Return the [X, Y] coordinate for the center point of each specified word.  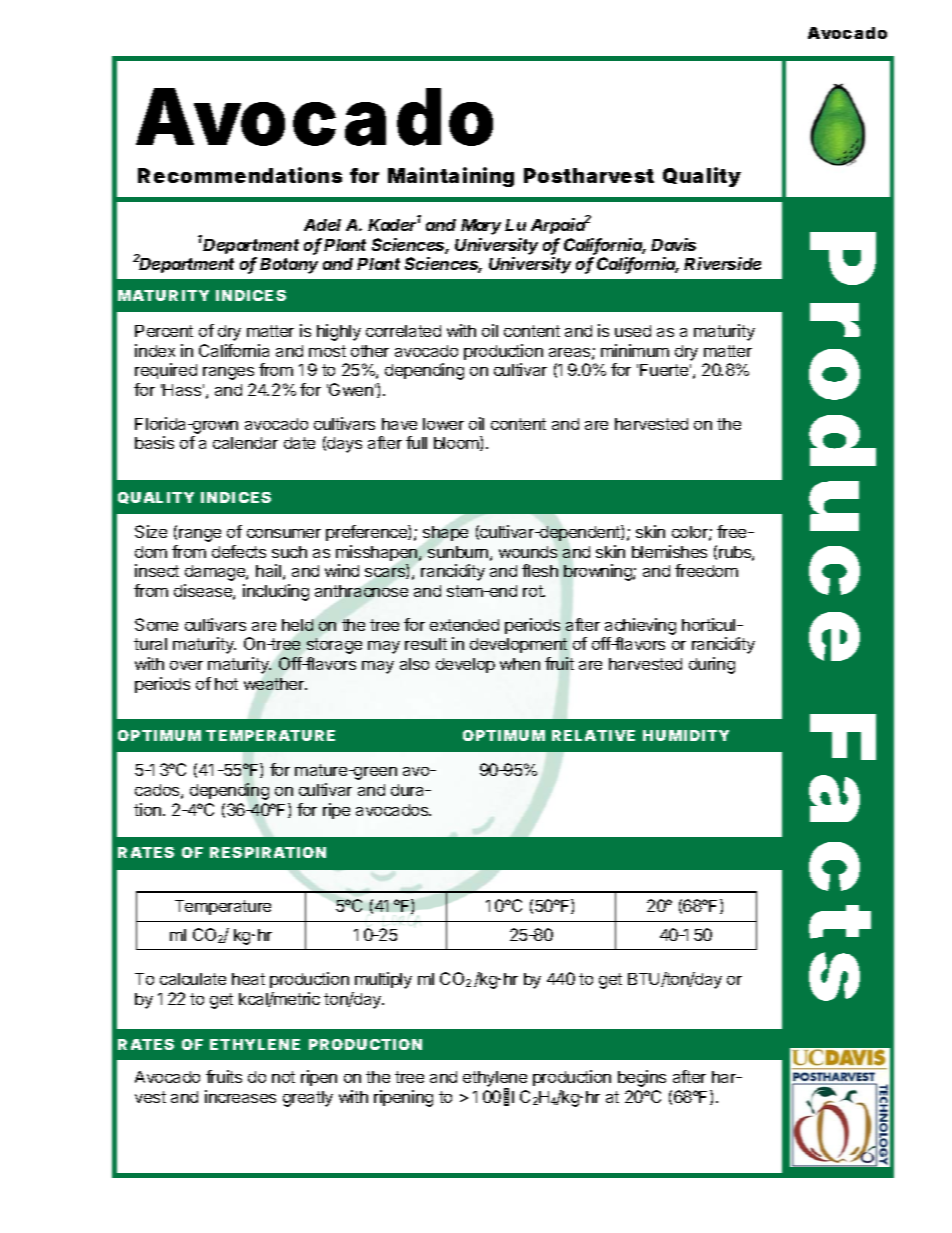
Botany [289, 266]
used [633, 331]
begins [642, 1078]
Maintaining [451, 177]
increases [240, 1096]
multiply [383, 980]
